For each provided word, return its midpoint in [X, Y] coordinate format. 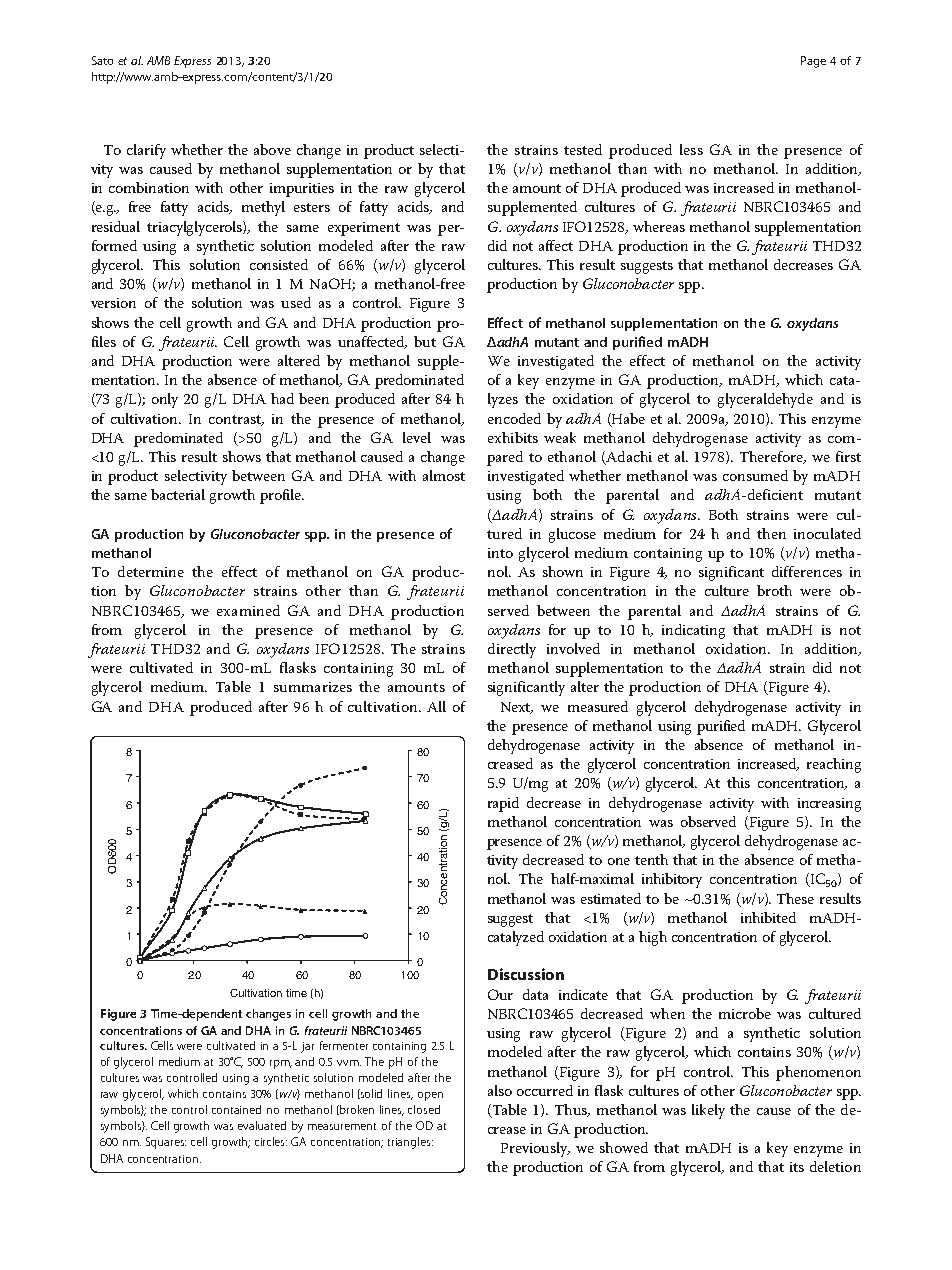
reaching [834, 765]
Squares [166, 1143]
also [500, 1090]
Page [813, 62]
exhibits [513, 437]
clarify [146, 151]
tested [583, 149]
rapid [503, 804]
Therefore [773, 457]
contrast [236, 420]
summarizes [313, 687]
